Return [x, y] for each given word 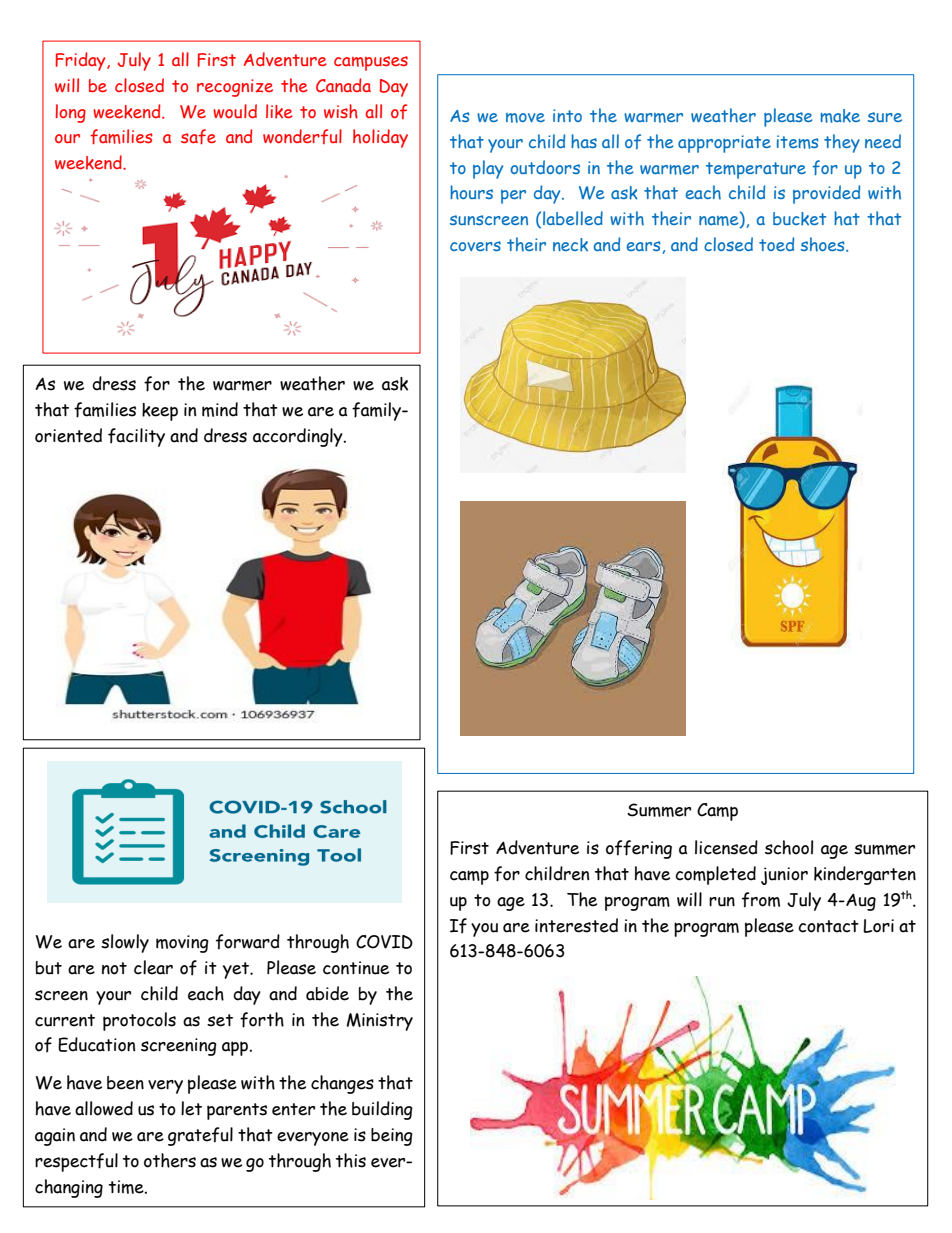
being [392, 1137]
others [170, 1160]
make [840, 116]
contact [828, 926]
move [525, 118]
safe [198, 136]
